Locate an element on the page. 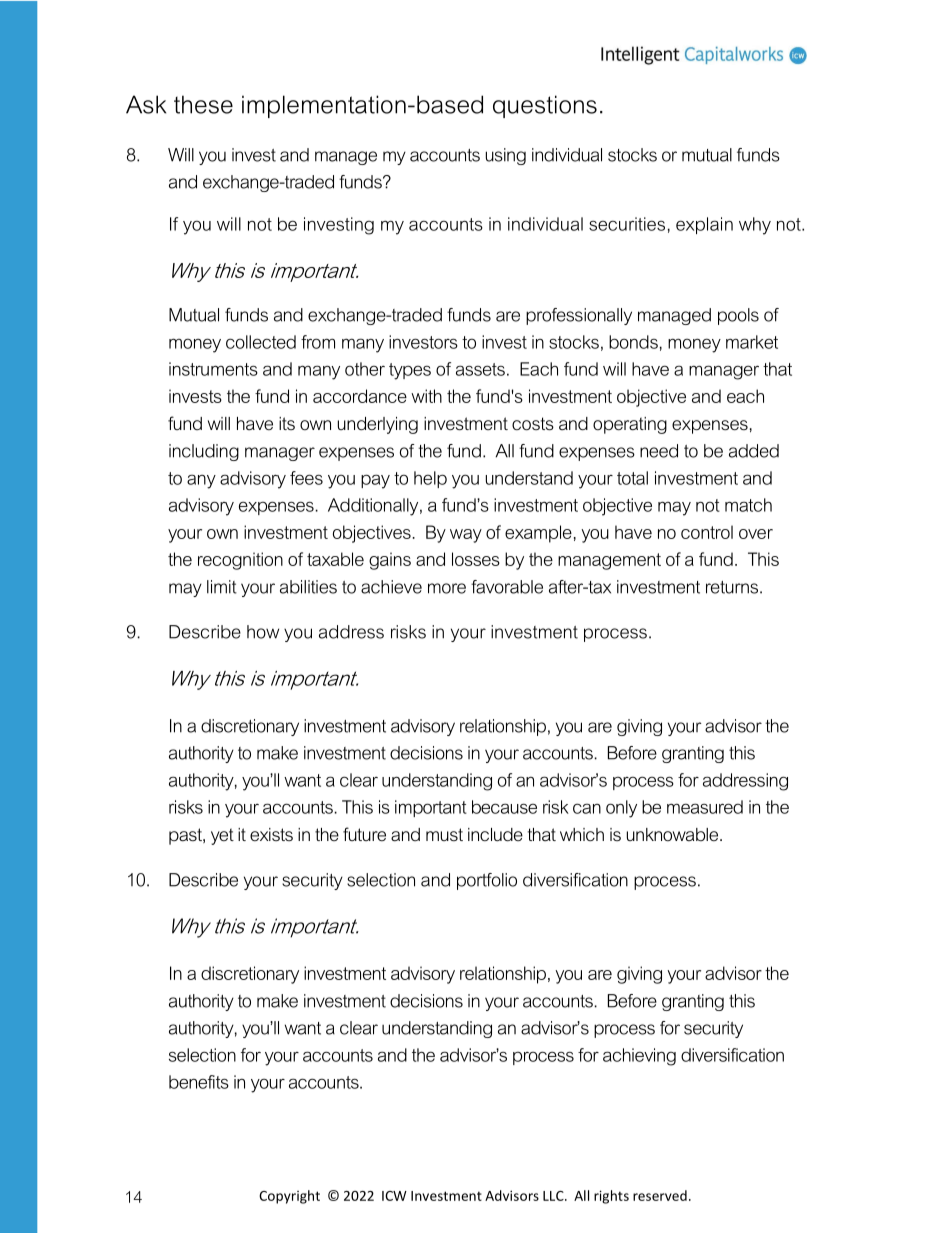 Image resolution: width=952 pixels, height=1233 pixels. Copyright is located at coordinates (289, 1197).
